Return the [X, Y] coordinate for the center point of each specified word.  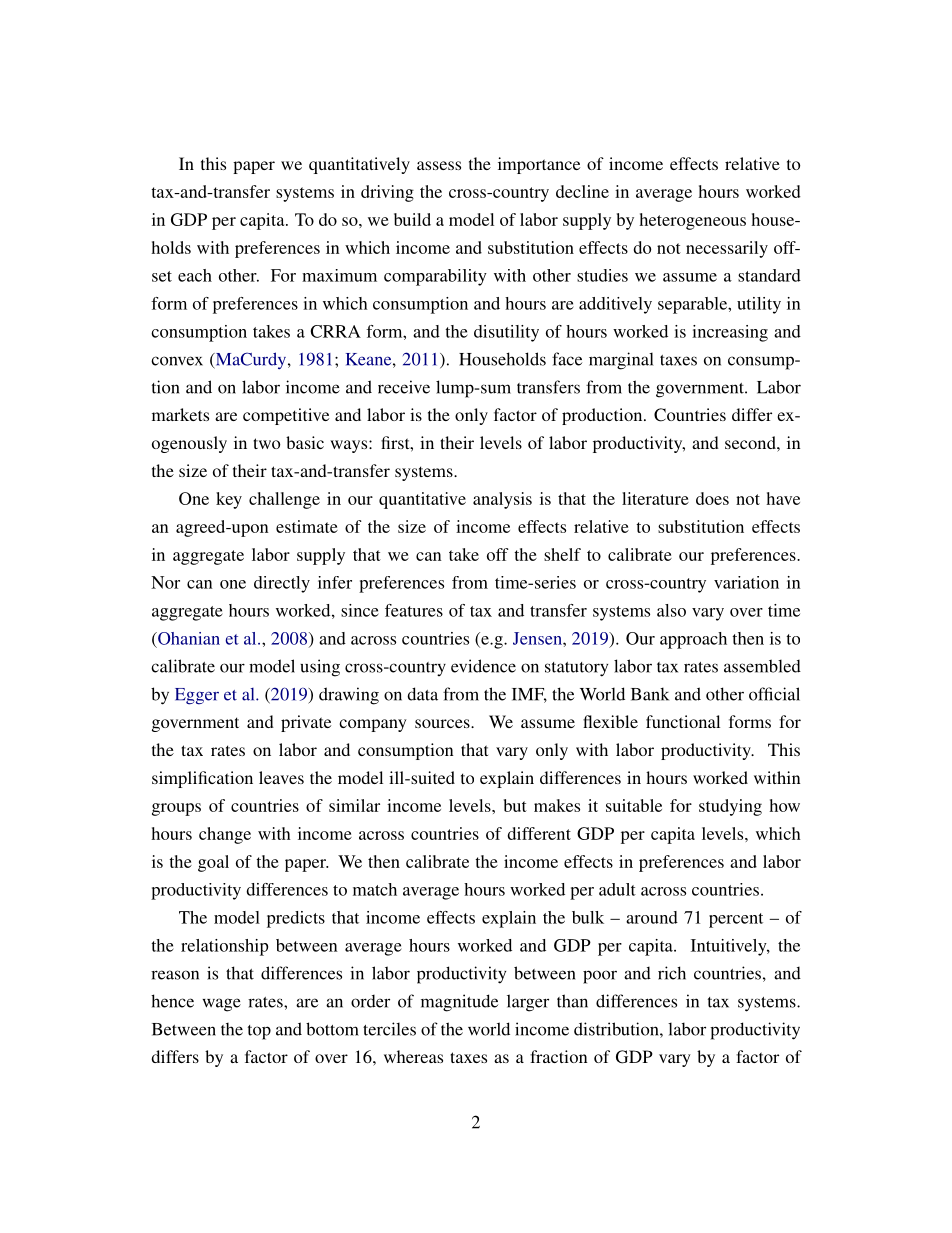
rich [672, 973]
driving [387, 193]
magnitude [459, 1003]
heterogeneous [692, 221]
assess [439, 165]
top [259, 1032]
